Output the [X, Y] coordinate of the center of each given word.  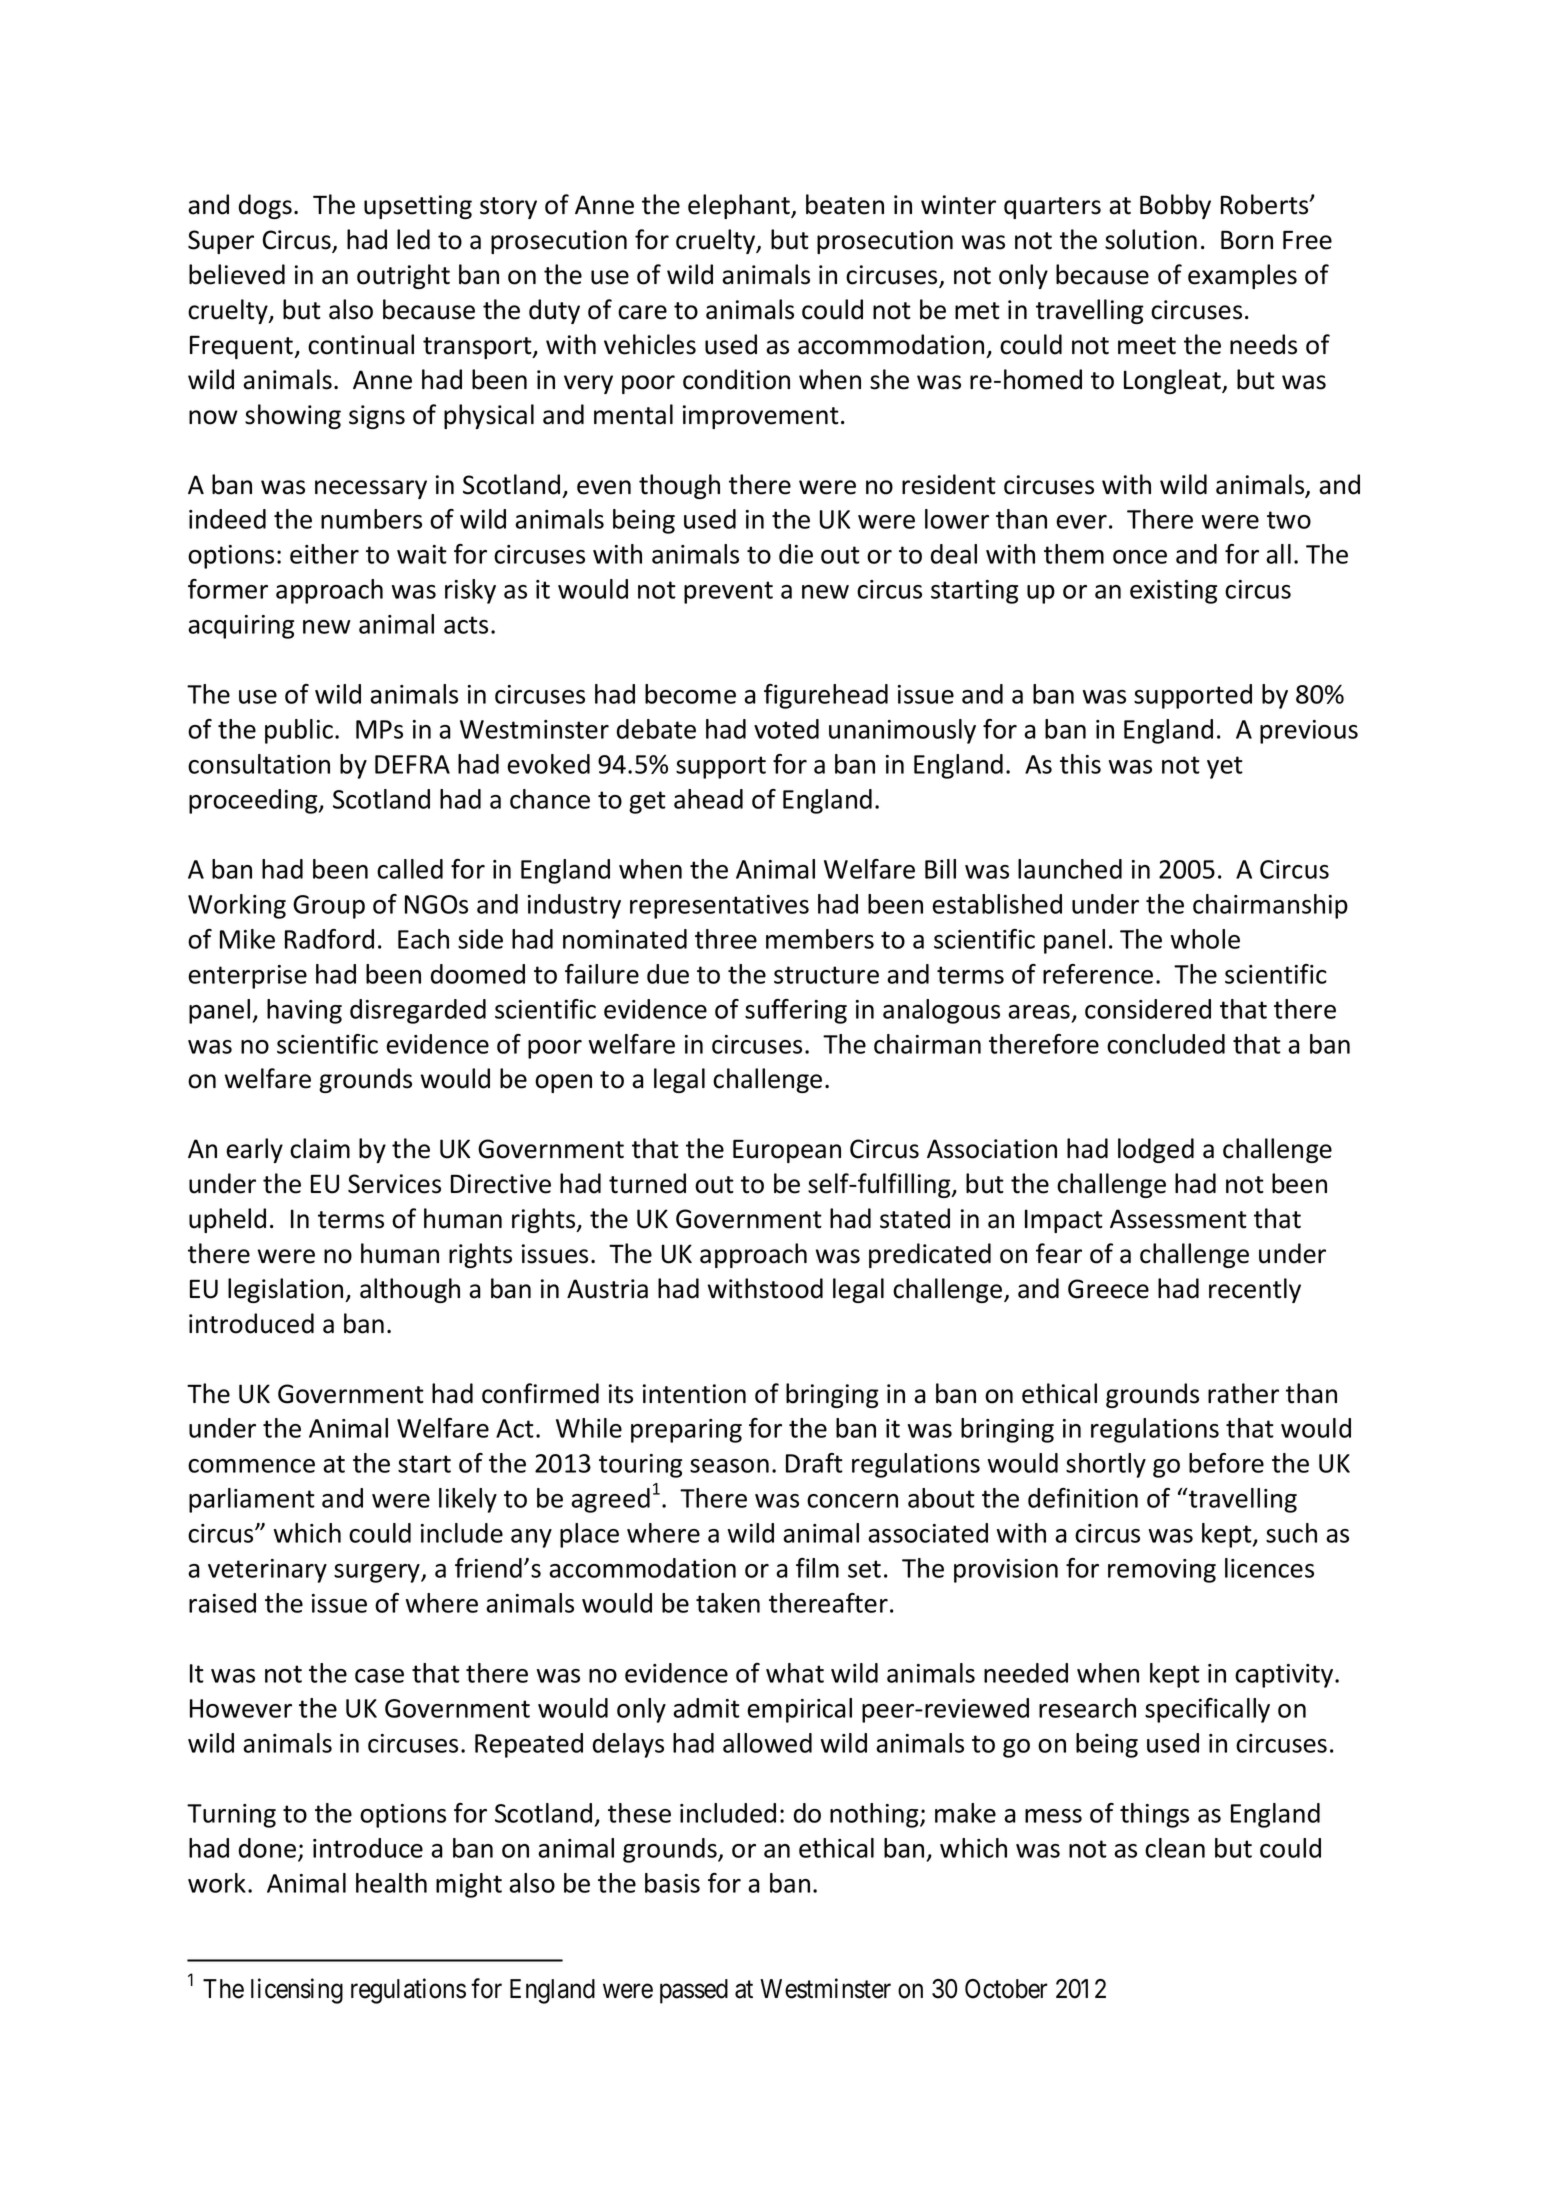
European [787, 1151]
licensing [297, 1991]
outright [403, 276]
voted [786, 729]
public [299, 731]
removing [1162, 1571]
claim [320, 1148]
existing [1173, 592]
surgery [378, 1573]
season [729, 1466]
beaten [845, 204]
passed [694, 1991]
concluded [1166, 1044]
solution [1151, 239]
